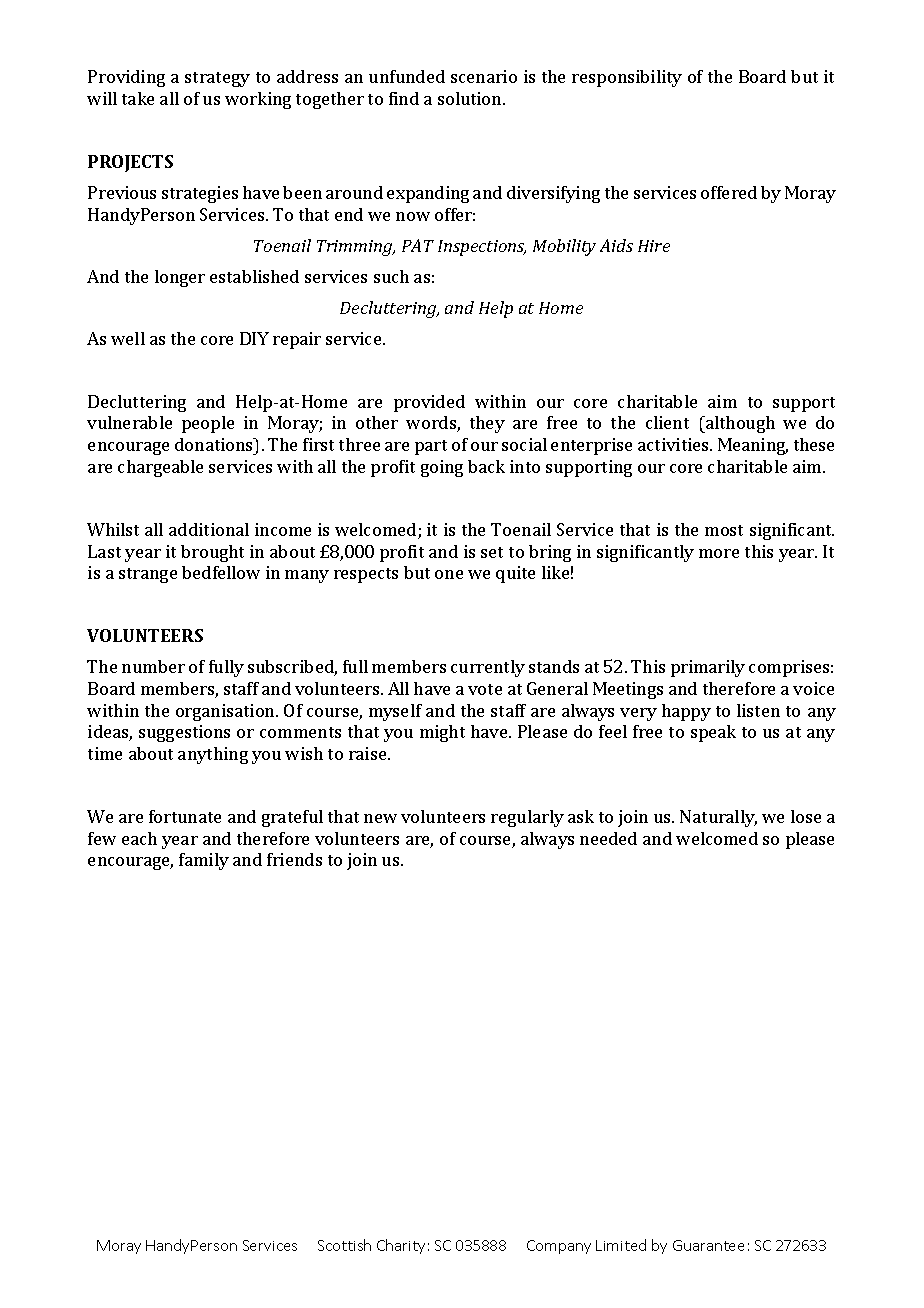 Image resolution: width=924 pixels, height=1308 pixels. I want to click on Scottish, so click(344, 1245).
